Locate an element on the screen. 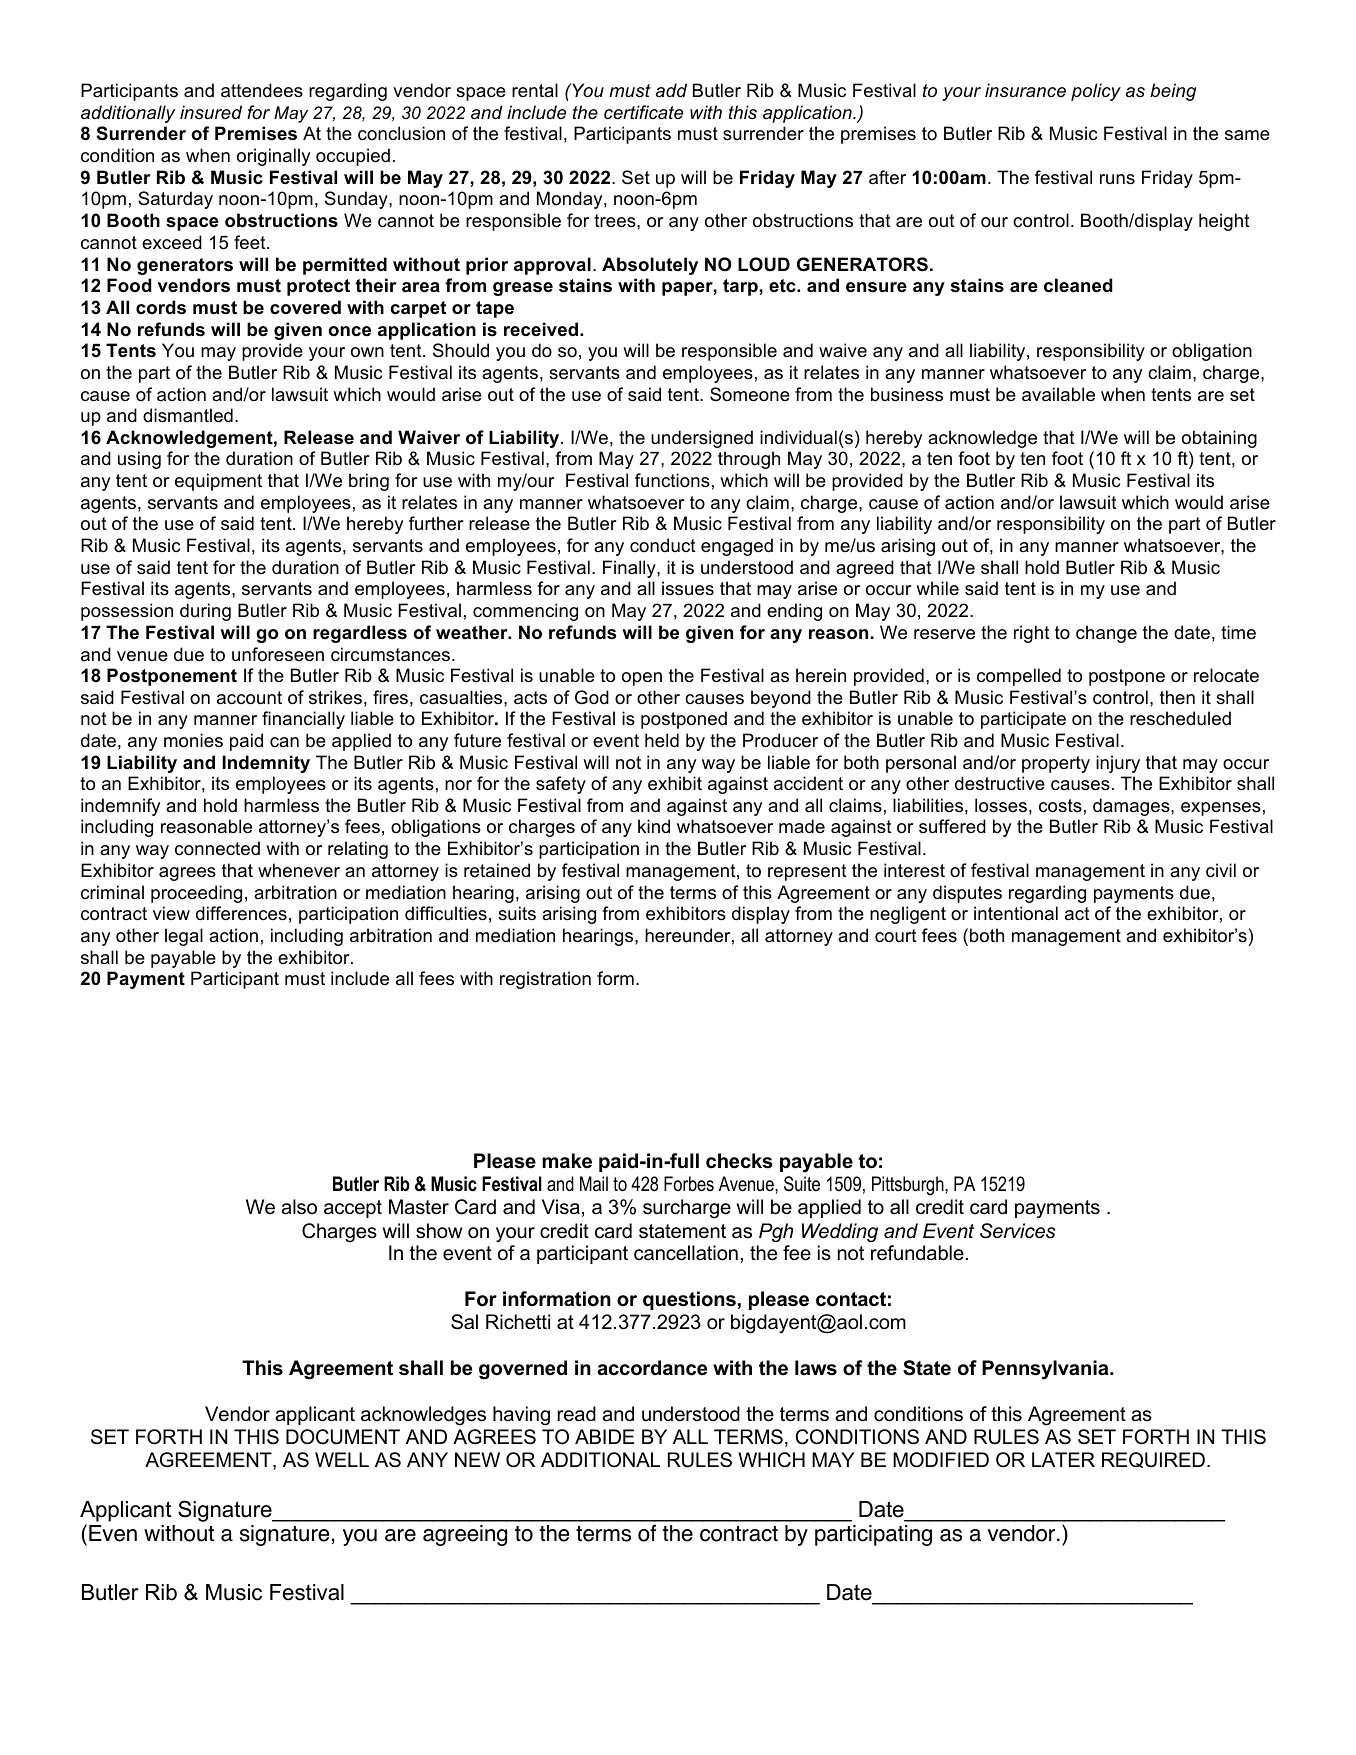  ABIDE is located at coordinates (604, 1436).
